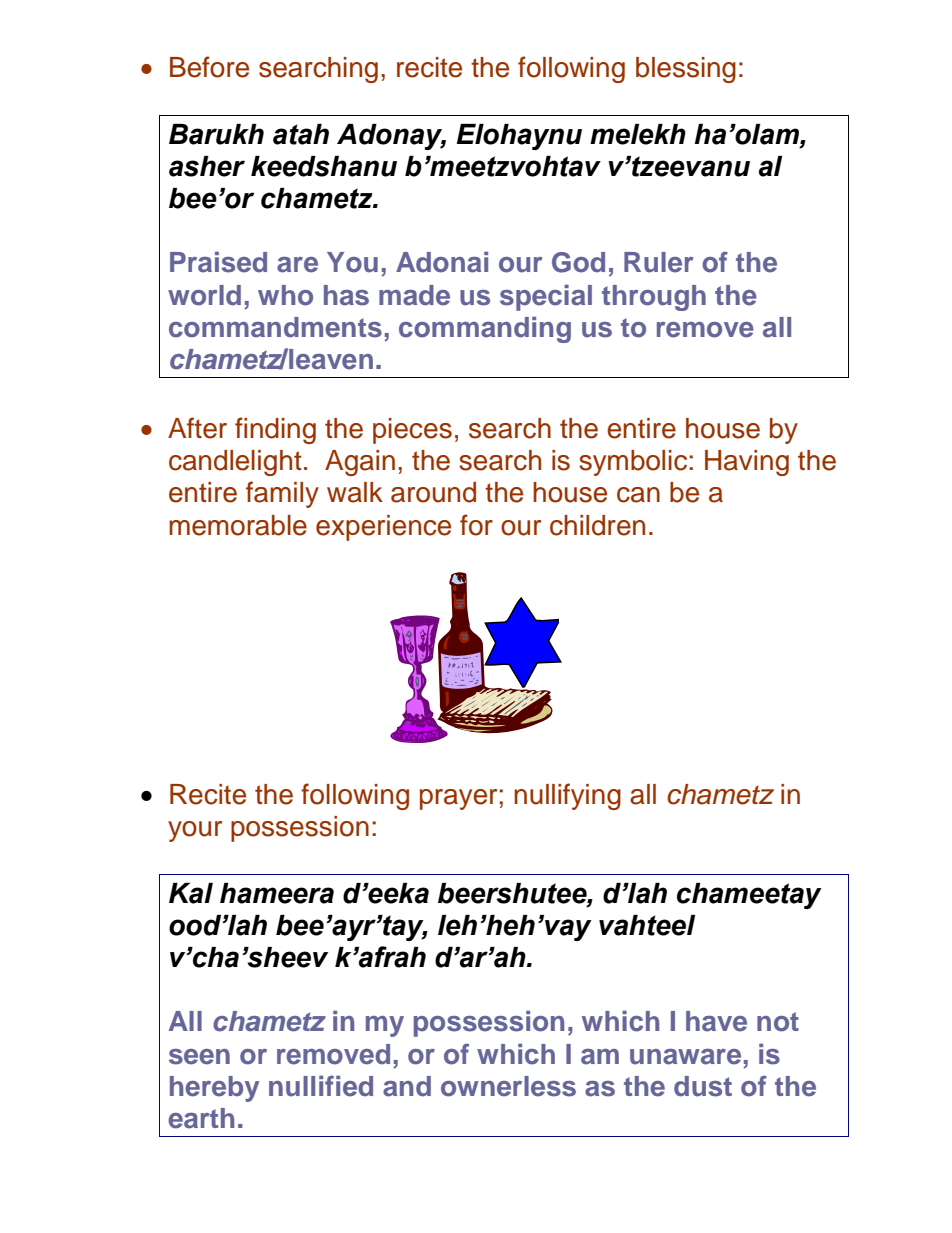  Describe the element at coordinates (597, 525) in the image. I see `children` at that location.
